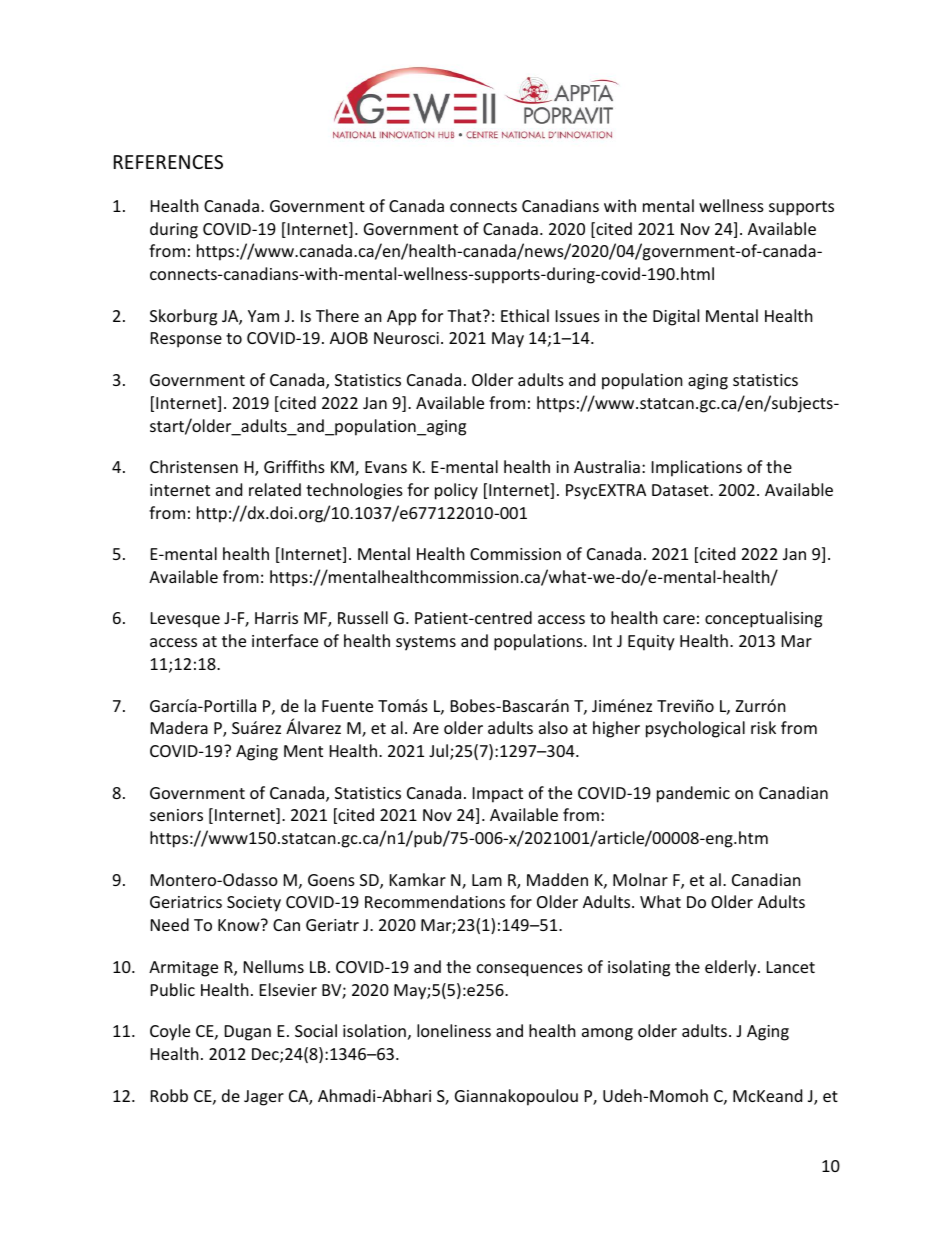 Image resolution: width=952 pixels, height=1233 pixels. What do you see at coordinates (456, 491) in the image?
I see `policy` at bounding box center [456, 491].
